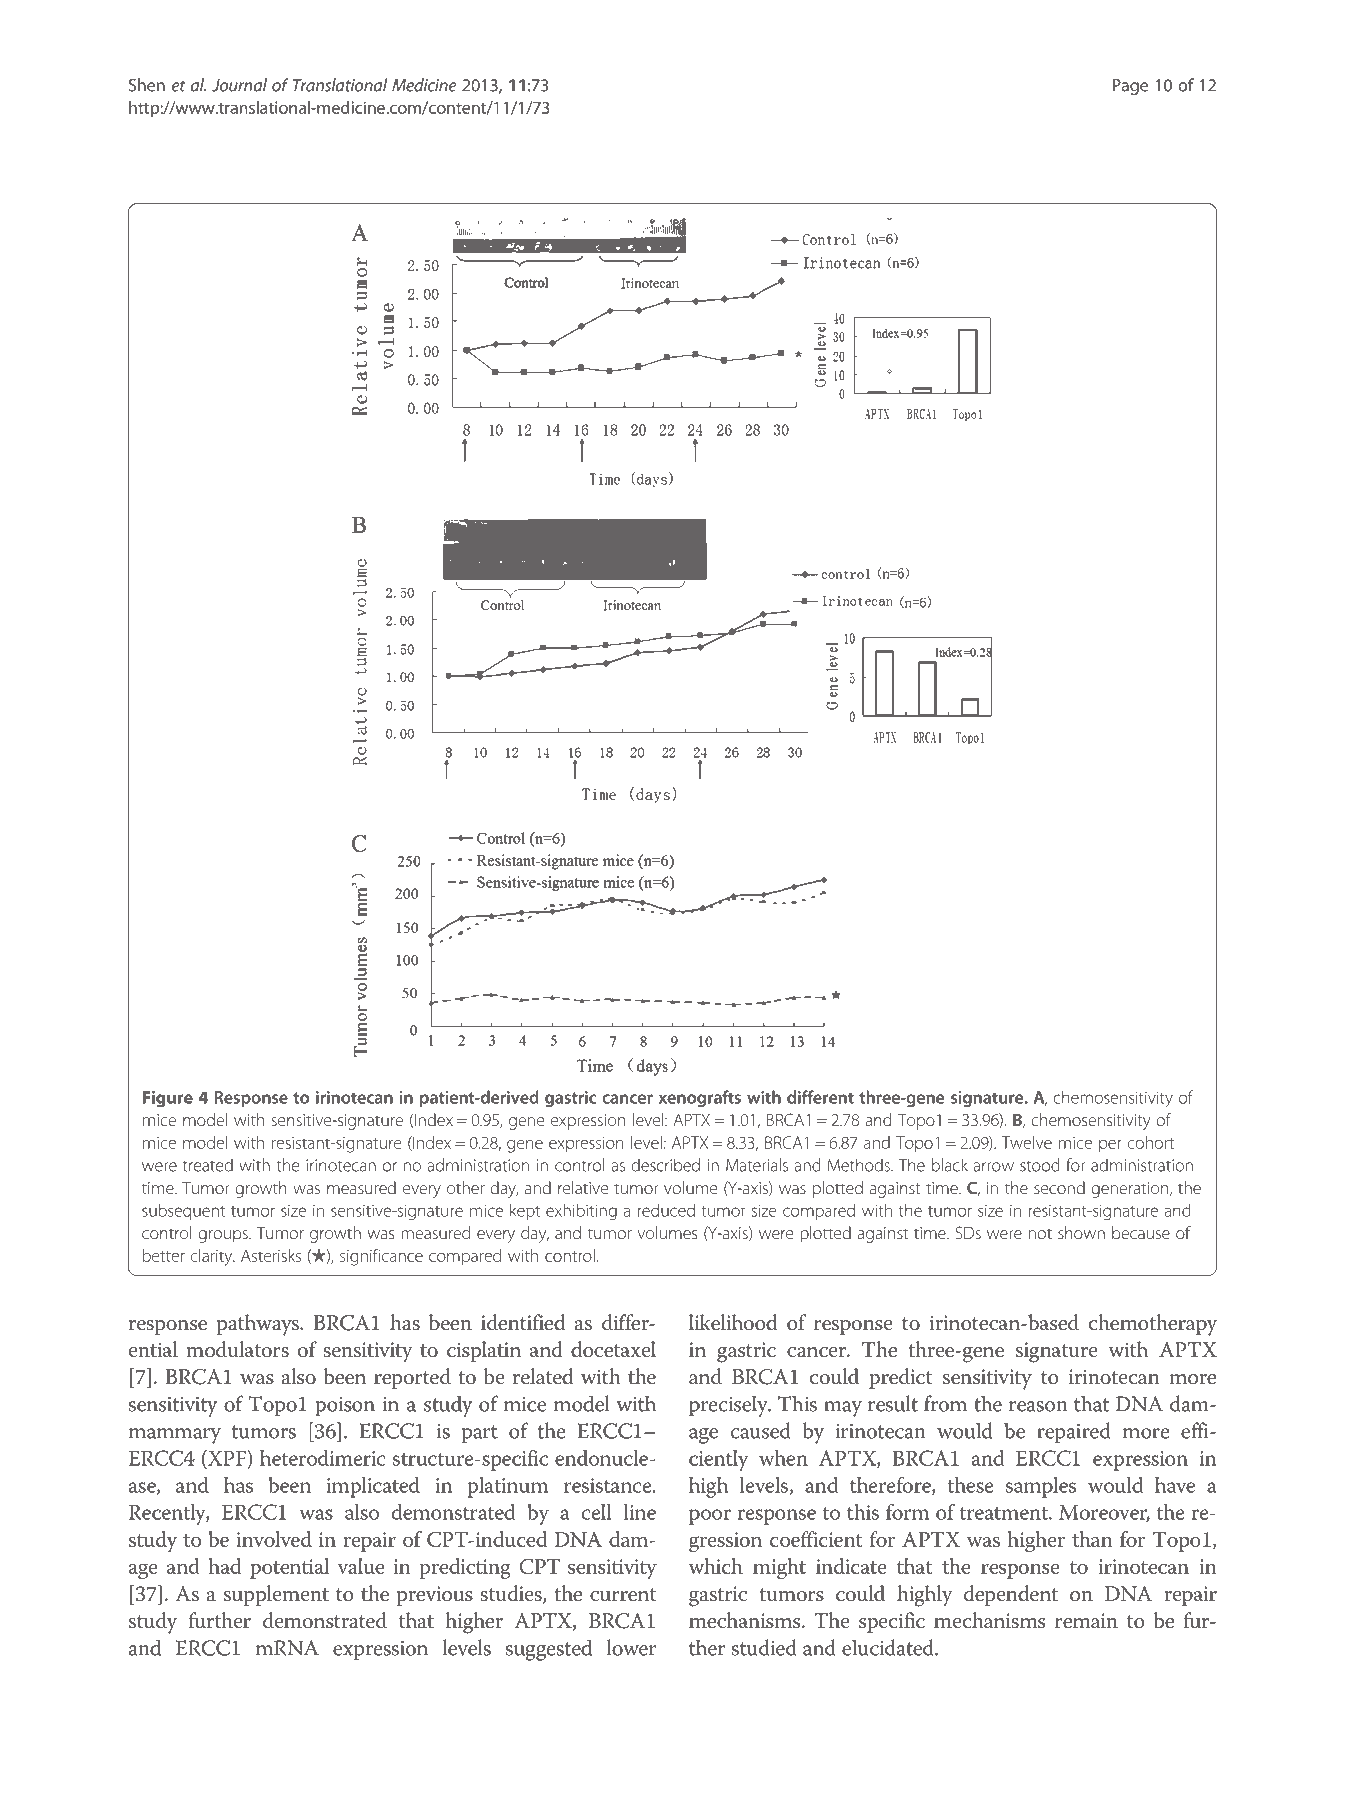 The width and height of the screenshot is (1345, 1793). I want to click on Shen, so click(147, 85).
